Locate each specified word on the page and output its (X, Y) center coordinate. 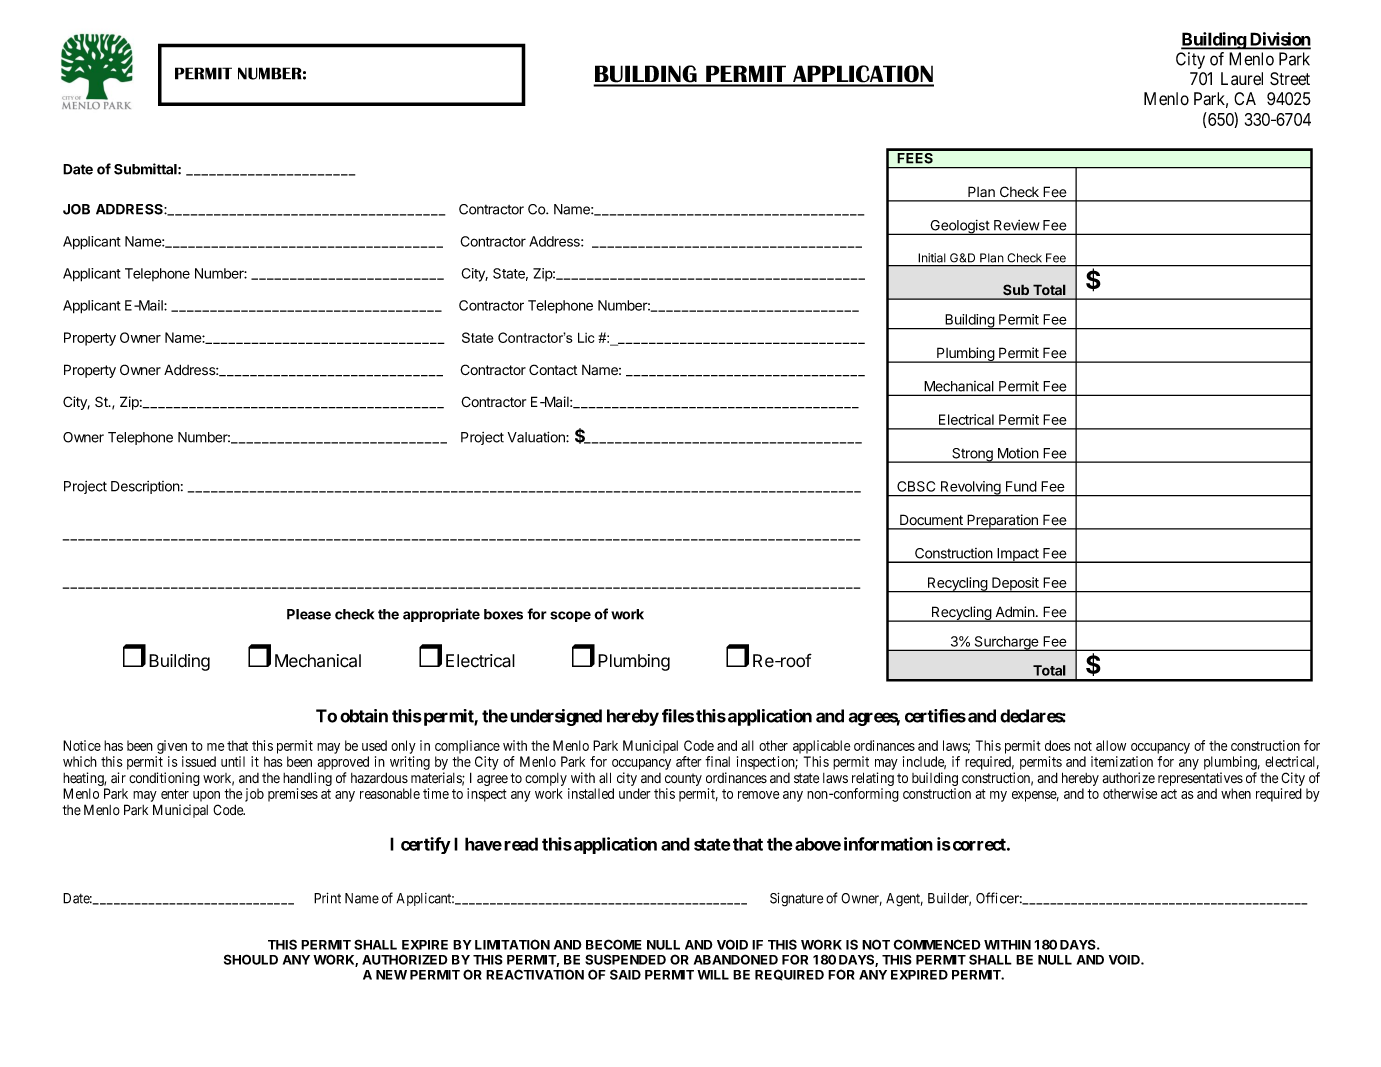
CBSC (916, 486)
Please (309, 614)
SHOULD (251, 959)
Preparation (1002, 522)
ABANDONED (736, 959)
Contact (553, 370)
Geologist (959, 227)
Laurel (1242, 79)
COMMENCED (937, 944)
